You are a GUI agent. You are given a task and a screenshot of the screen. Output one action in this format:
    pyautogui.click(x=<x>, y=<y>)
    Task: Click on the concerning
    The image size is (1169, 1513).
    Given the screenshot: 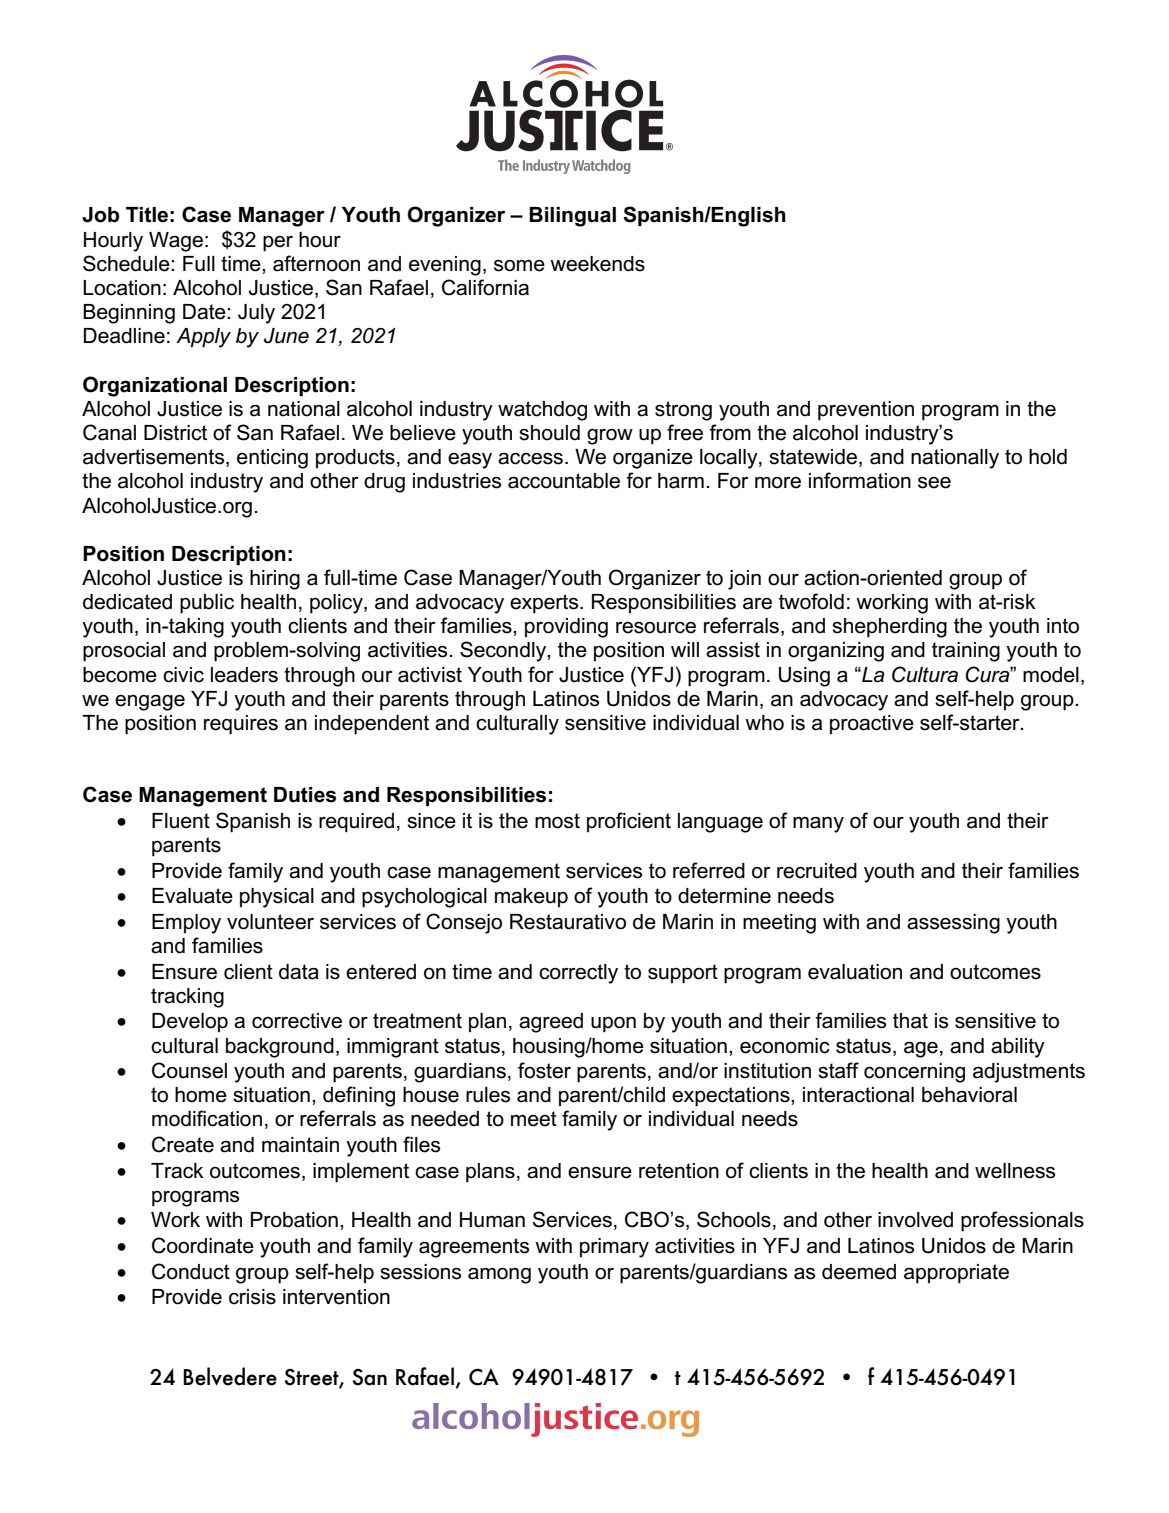 What is the action you would take?
    pyautogui.click(x=914, y=1073)
